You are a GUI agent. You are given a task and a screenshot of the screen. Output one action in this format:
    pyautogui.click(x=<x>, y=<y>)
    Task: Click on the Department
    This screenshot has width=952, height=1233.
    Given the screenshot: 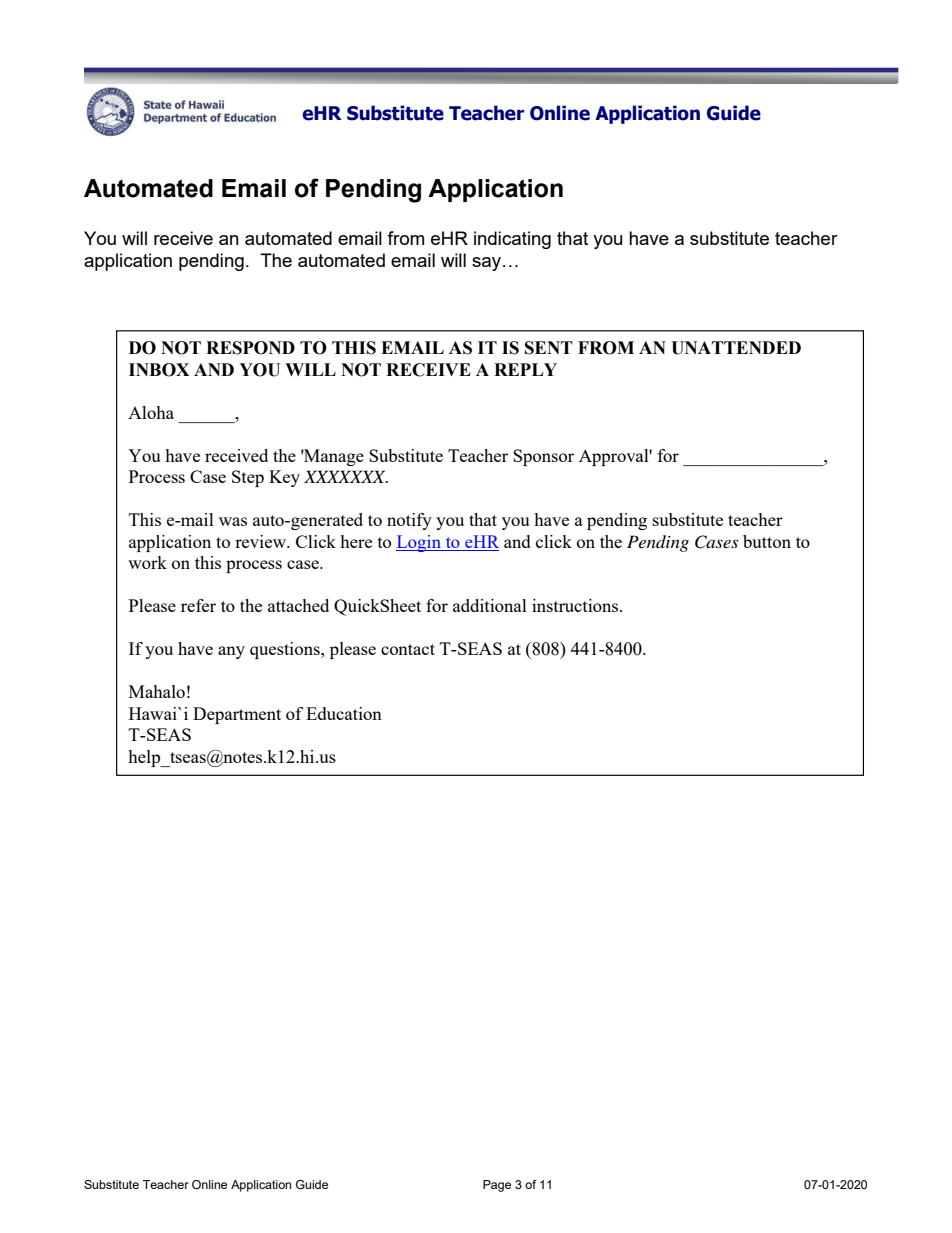 What is the action you would take?
    pyautogui.click(x=237, y=715)
